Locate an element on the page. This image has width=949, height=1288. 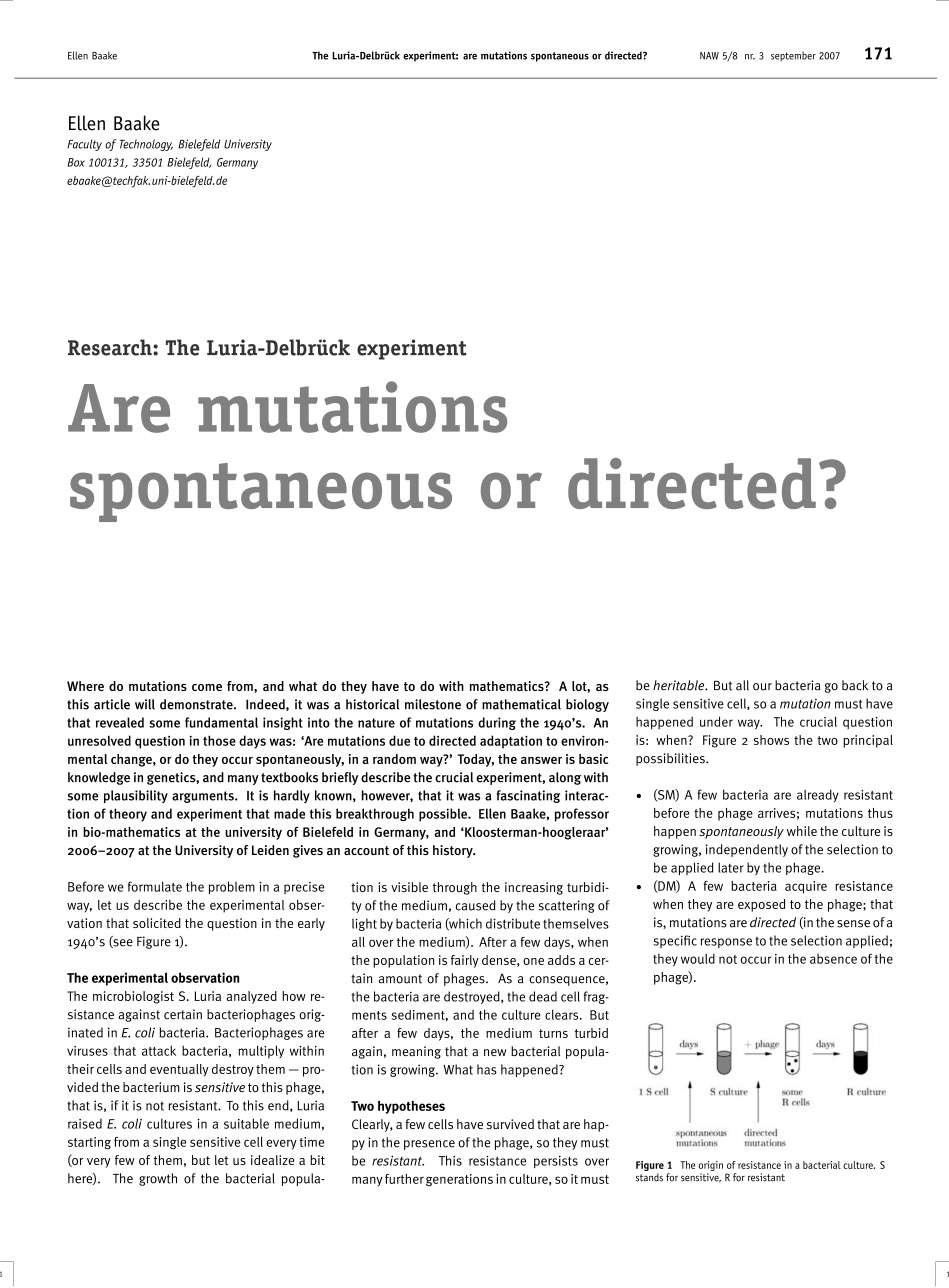
NAW is located at coordinates (709, 56).
